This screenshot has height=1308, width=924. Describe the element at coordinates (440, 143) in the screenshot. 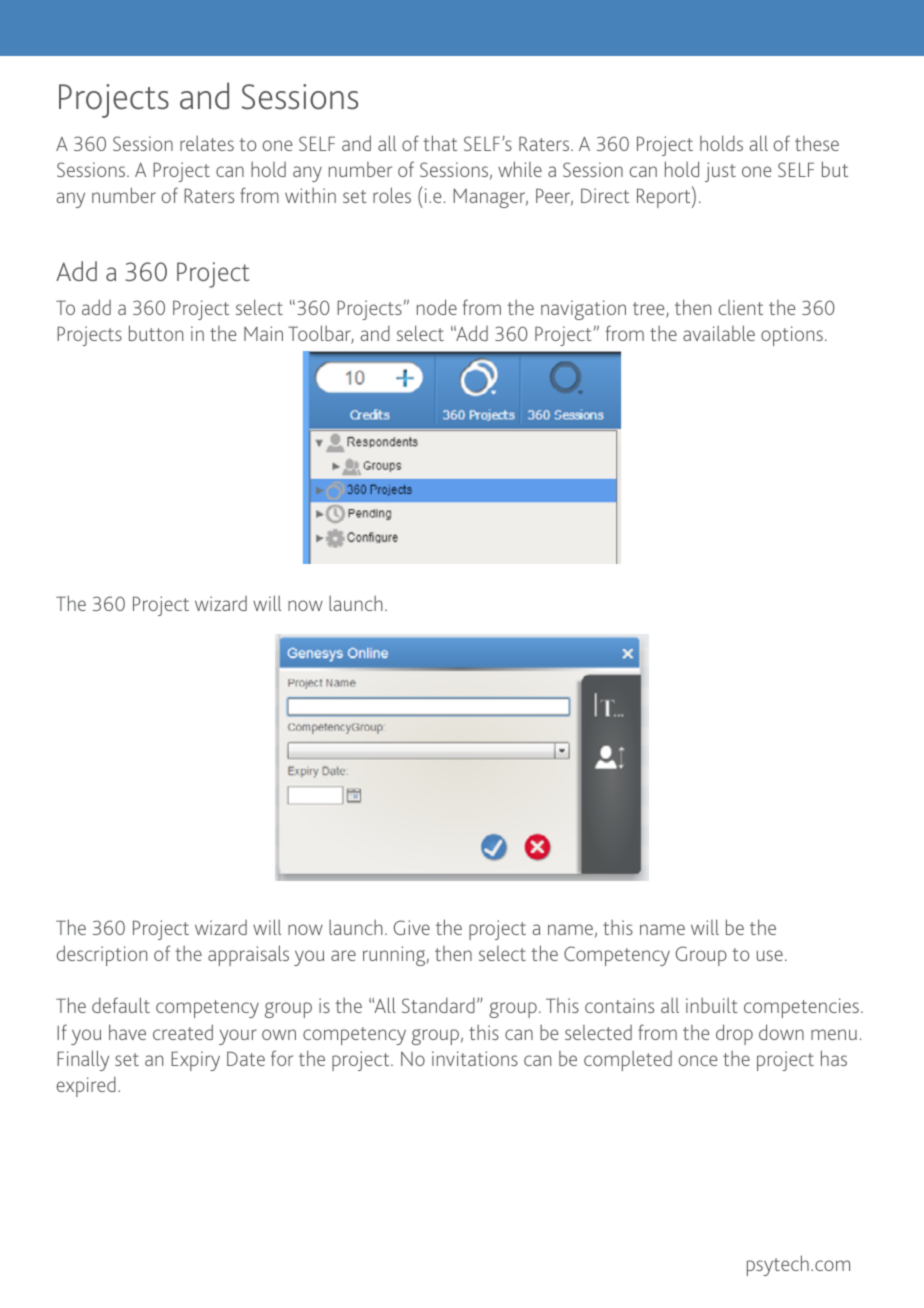

I see `that` at that location.
